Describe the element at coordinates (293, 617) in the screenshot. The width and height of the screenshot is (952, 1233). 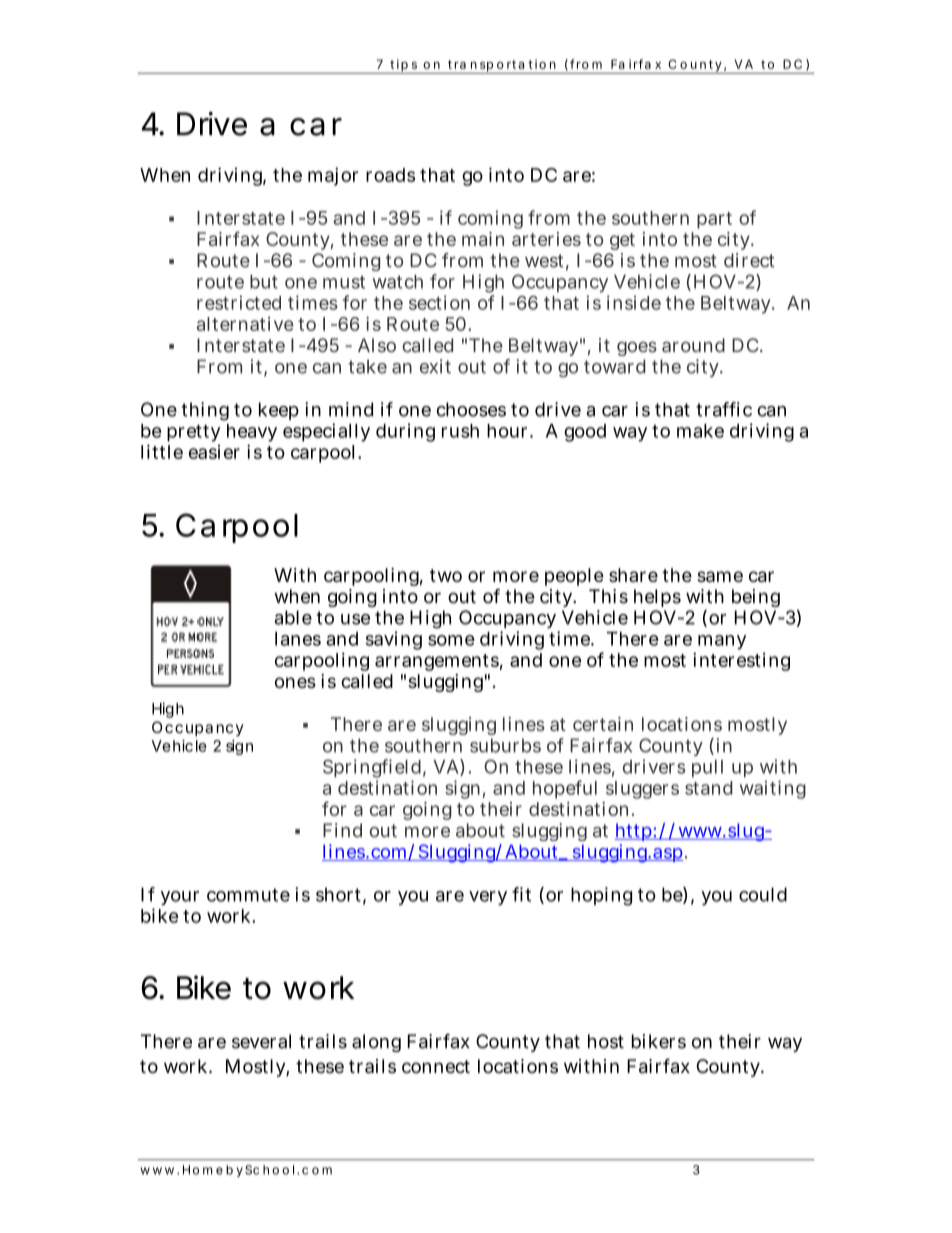
I see `able` at that location.
